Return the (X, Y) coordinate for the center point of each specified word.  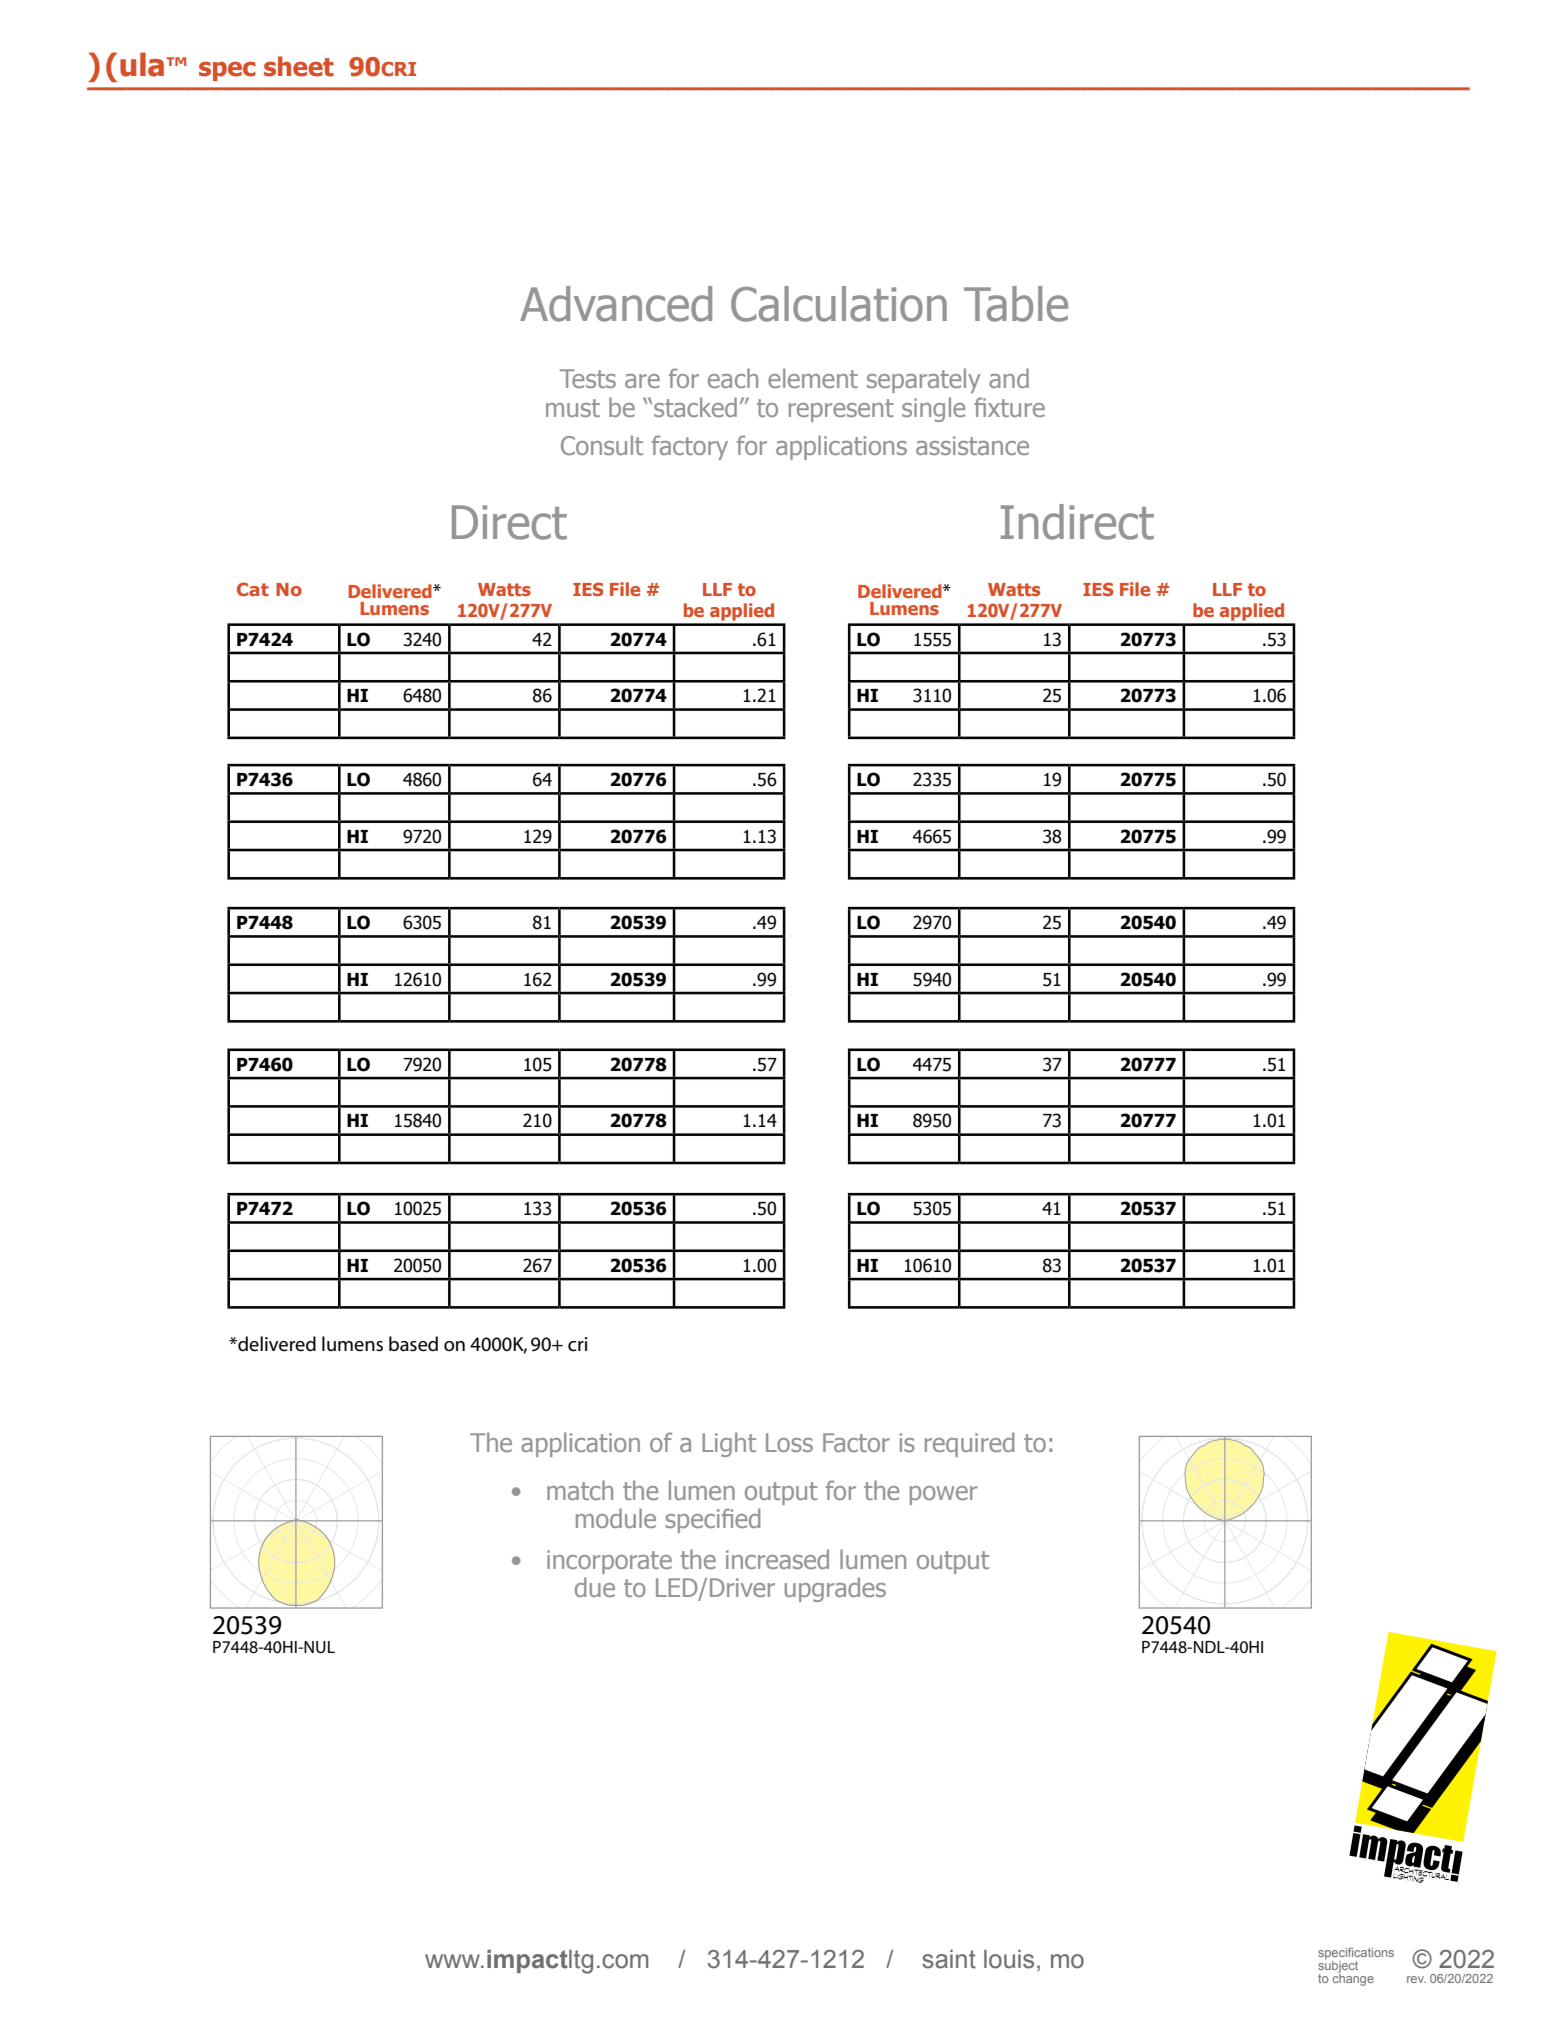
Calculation (839, 304)
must (573, 408)
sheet (299, 66)
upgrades (835, 1589)
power (943, 1495)
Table (1016, 304)
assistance (972, 445)
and (1009, 378)
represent (841, 410)
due (595, 1587)
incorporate (609, 1562)
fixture (1009, 407)
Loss (789, 1442)
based (413, 1344)
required (969, 1444)
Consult (602, 445)
